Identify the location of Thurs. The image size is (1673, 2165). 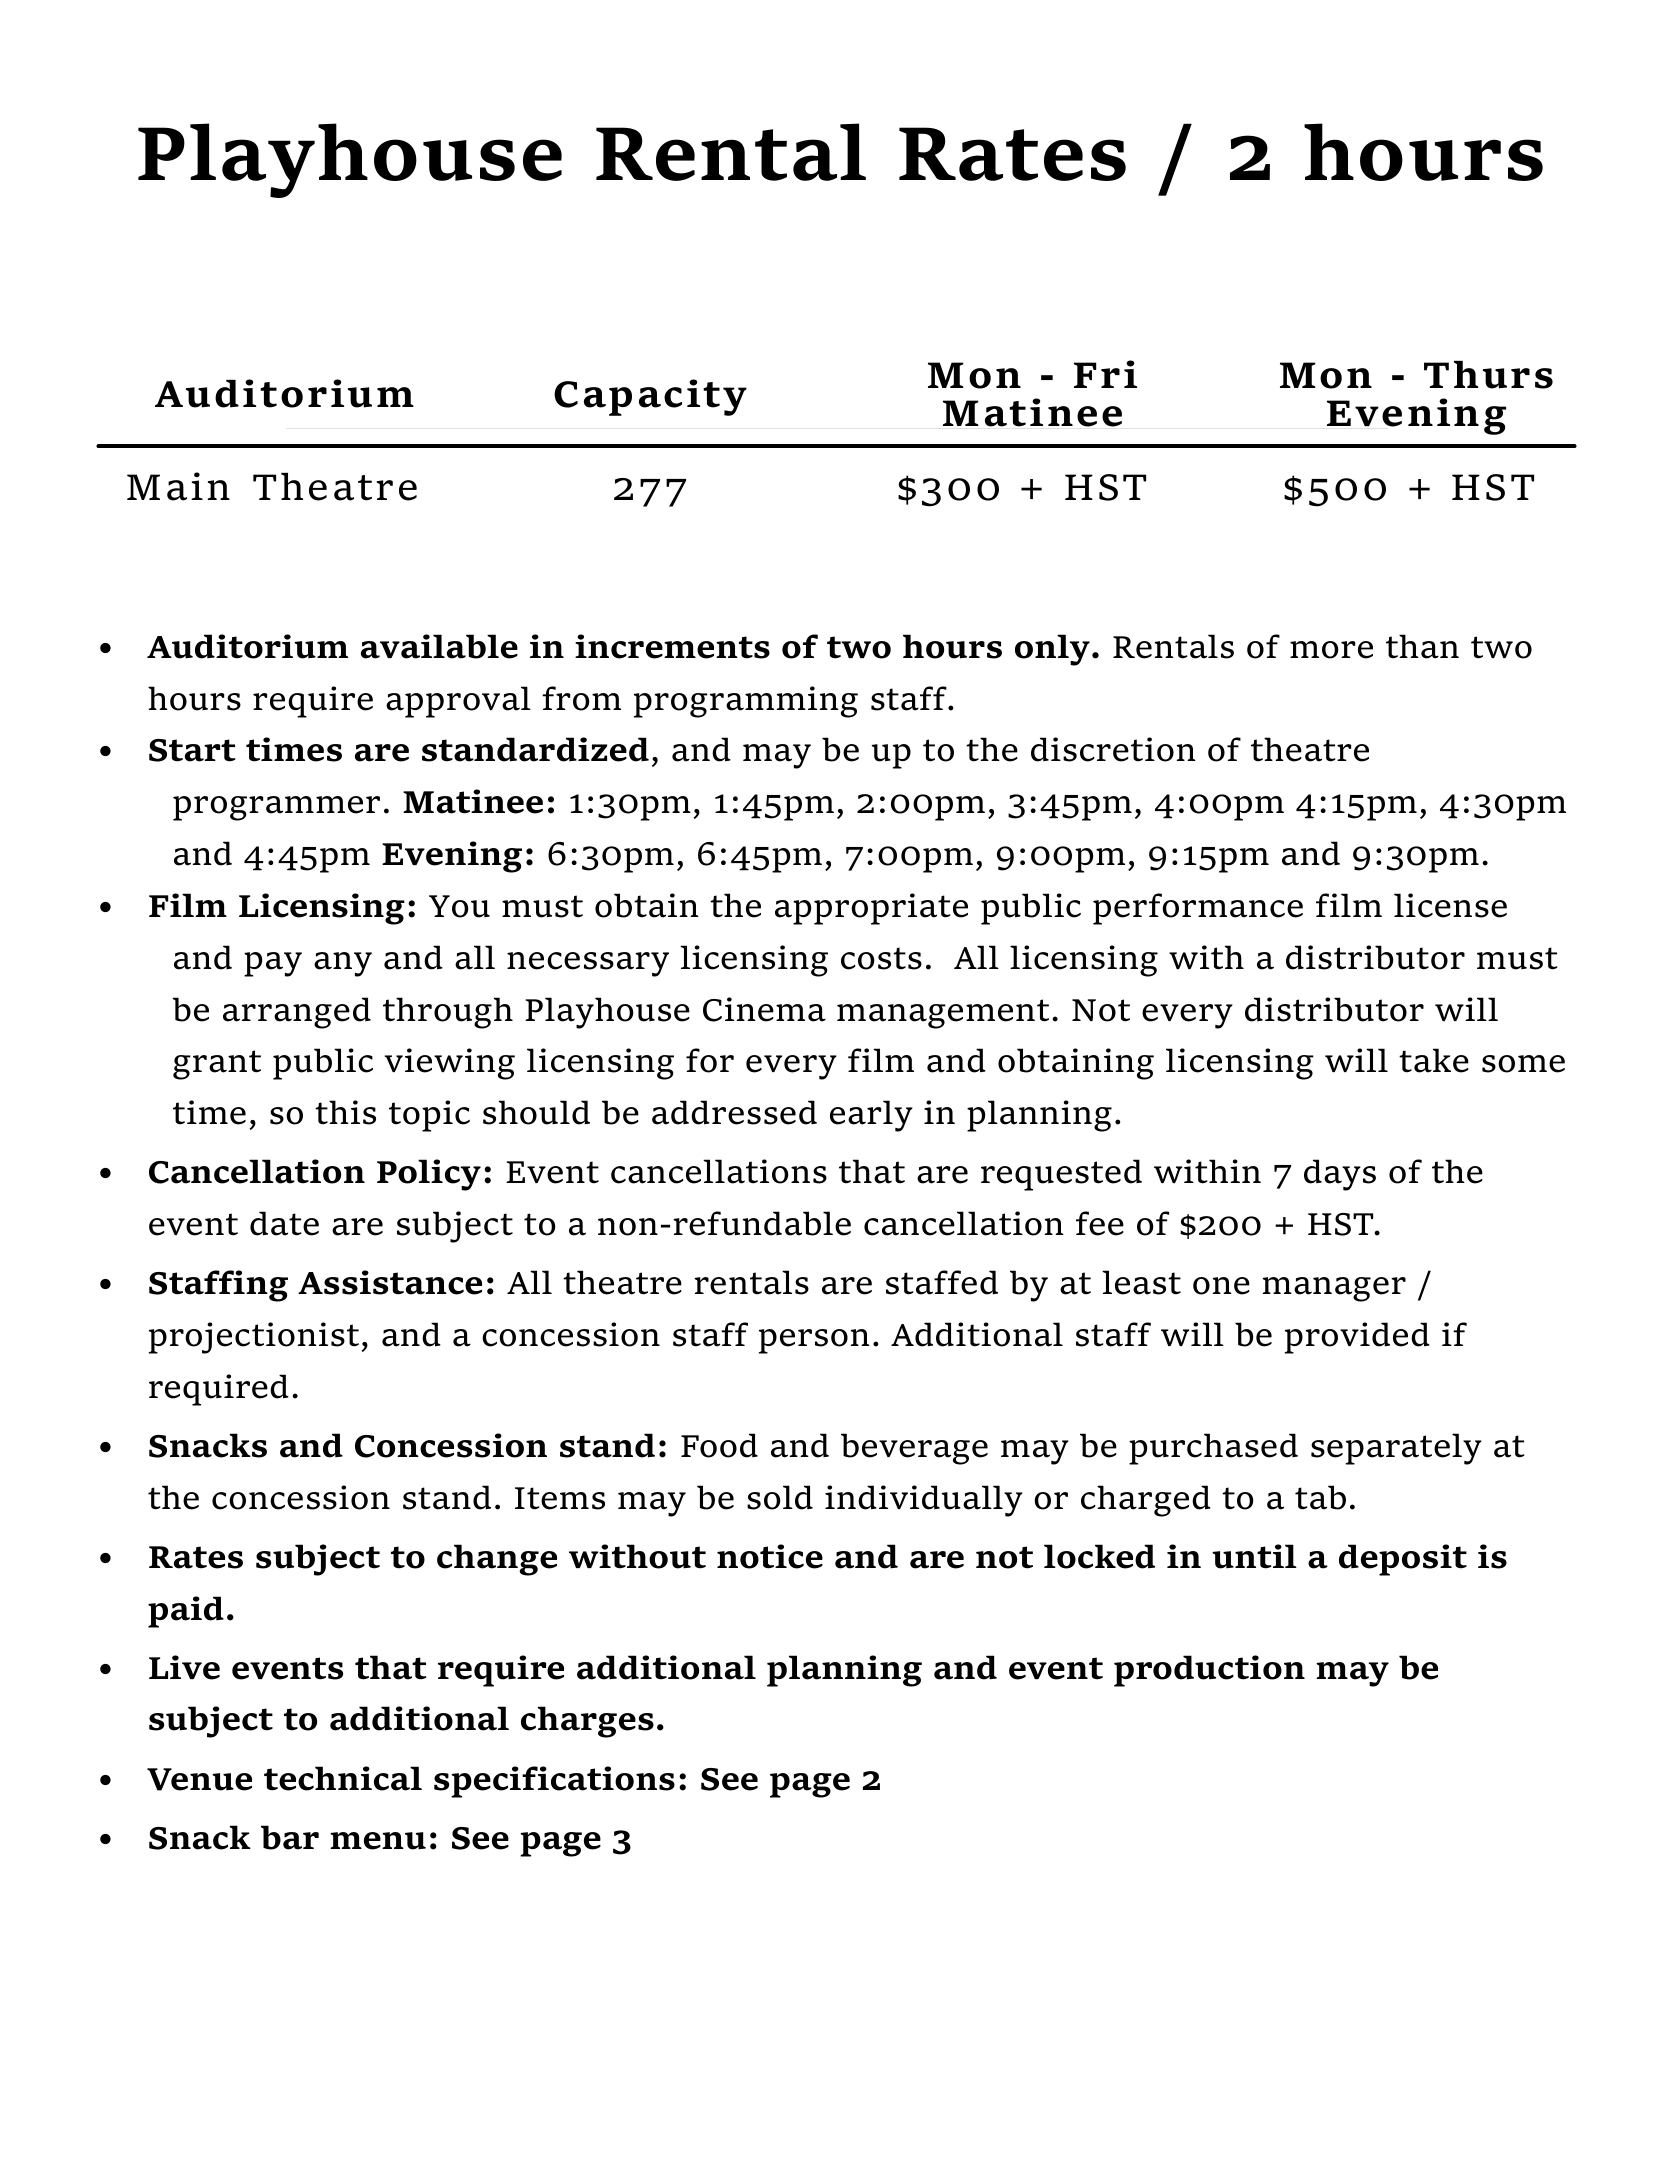
(1488, 375).
